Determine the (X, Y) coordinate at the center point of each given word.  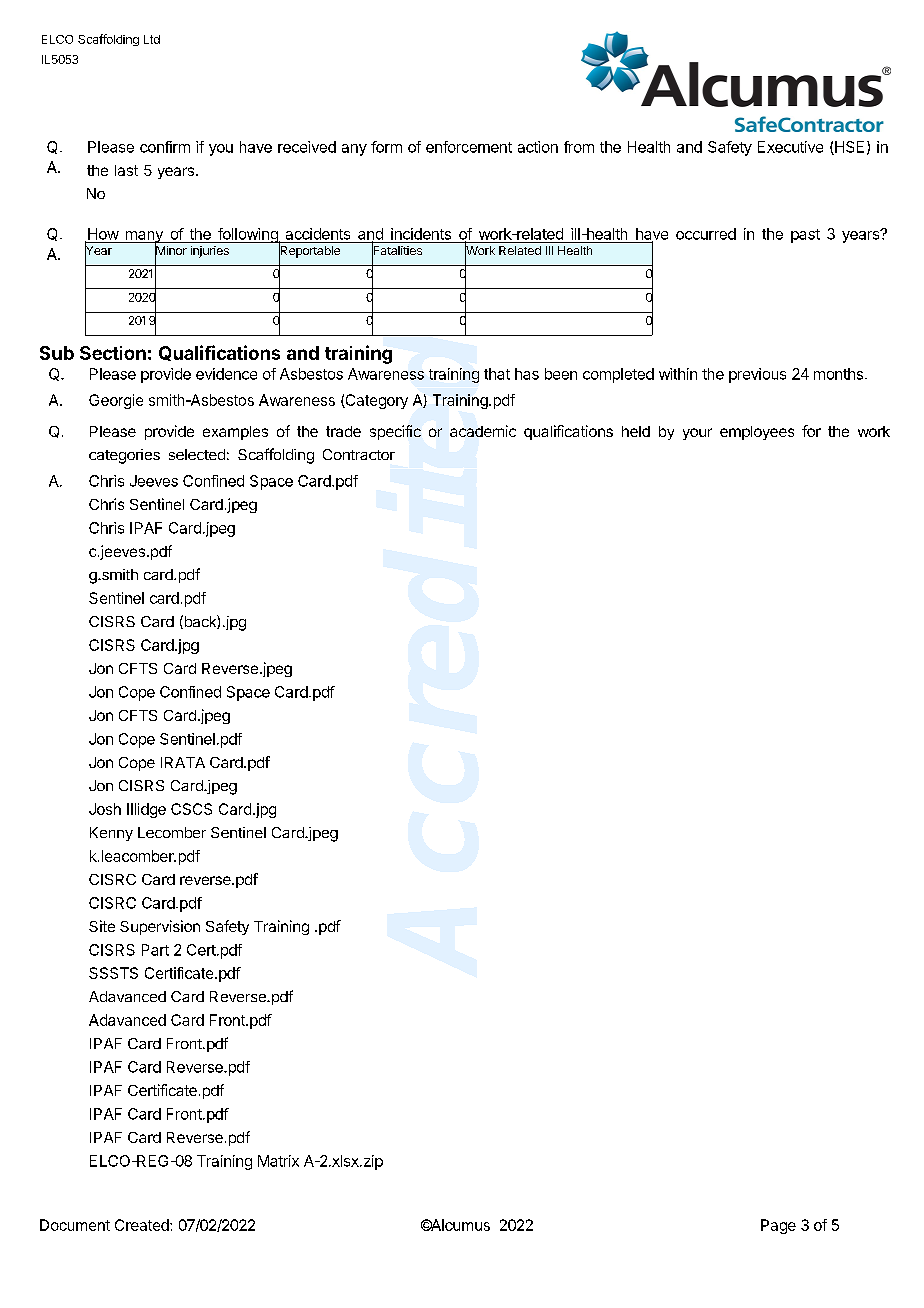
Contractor (359, 454)
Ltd (152, 39)
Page (778, 1226)
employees (757, 433)
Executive (790, 147)
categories (124, 456)
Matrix (278, 1161)
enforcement (469, 147)
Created (143, 1225)
